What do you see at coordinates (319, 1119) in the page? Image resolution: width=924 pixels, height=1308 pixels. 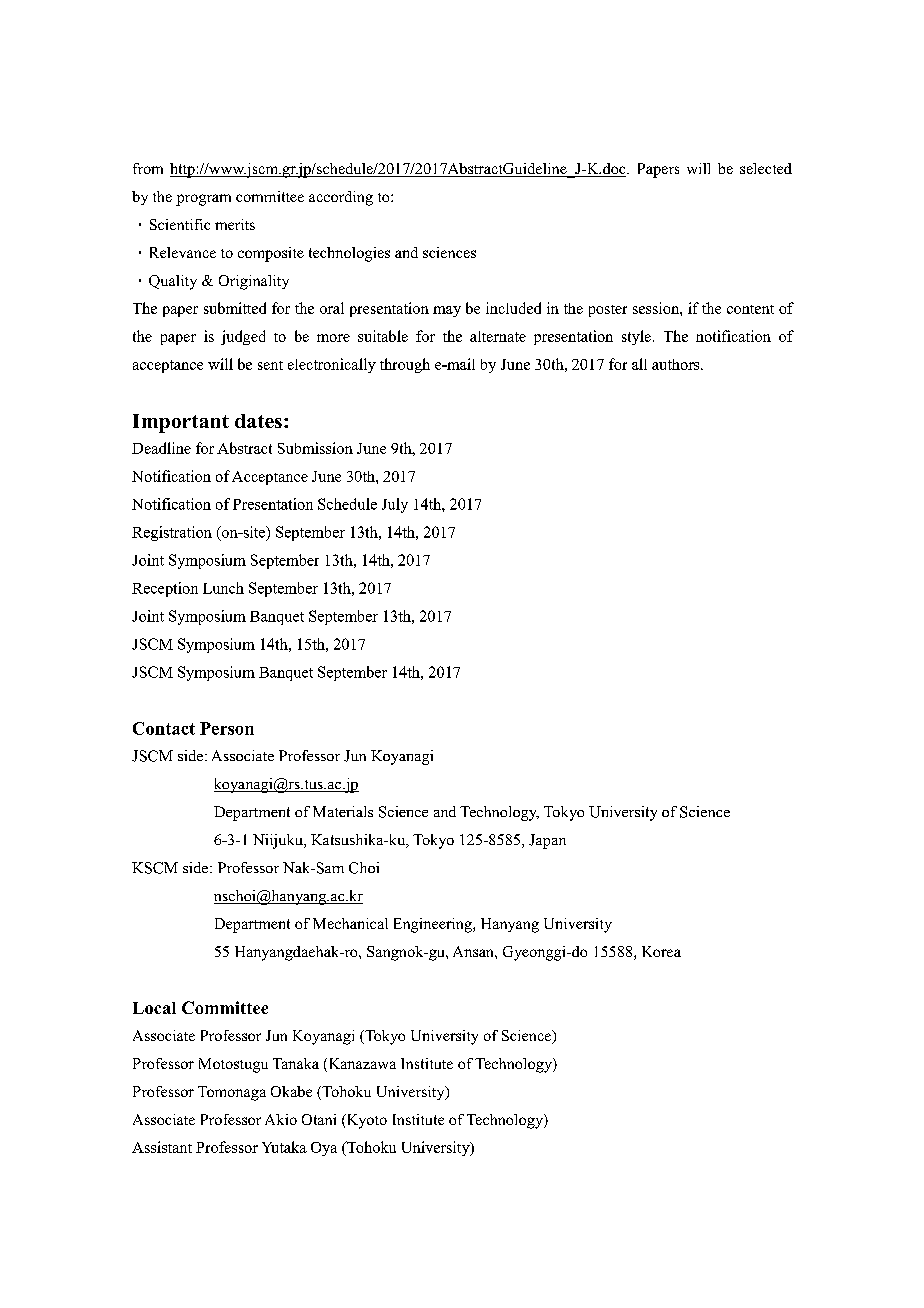 I see `Otani` at bounding box center [319, 1119].
